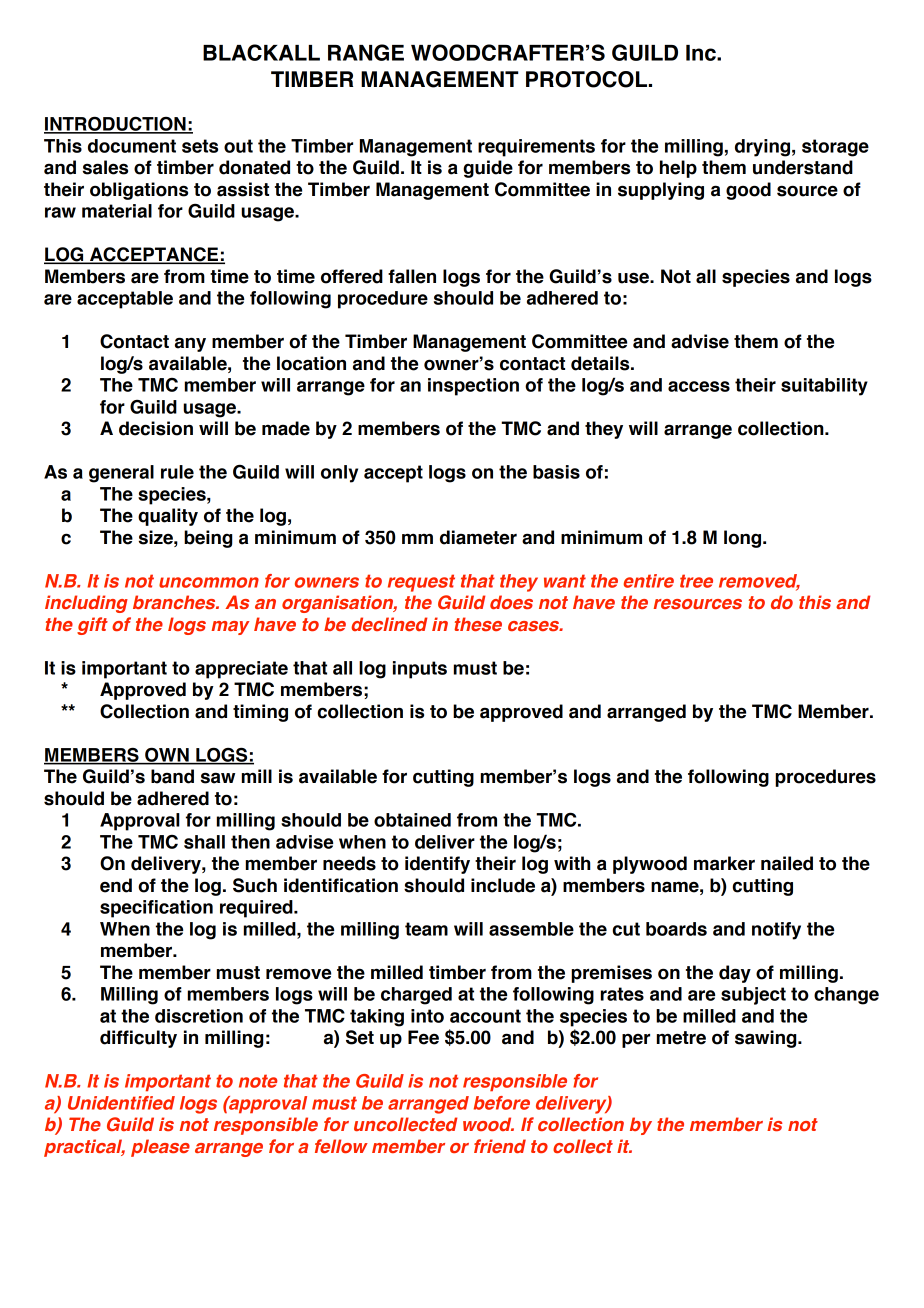 This screenshot has height=1308, width=924. Describe the element at coordinates (488, 169) in the screenshot. I see `guide` at that location.
